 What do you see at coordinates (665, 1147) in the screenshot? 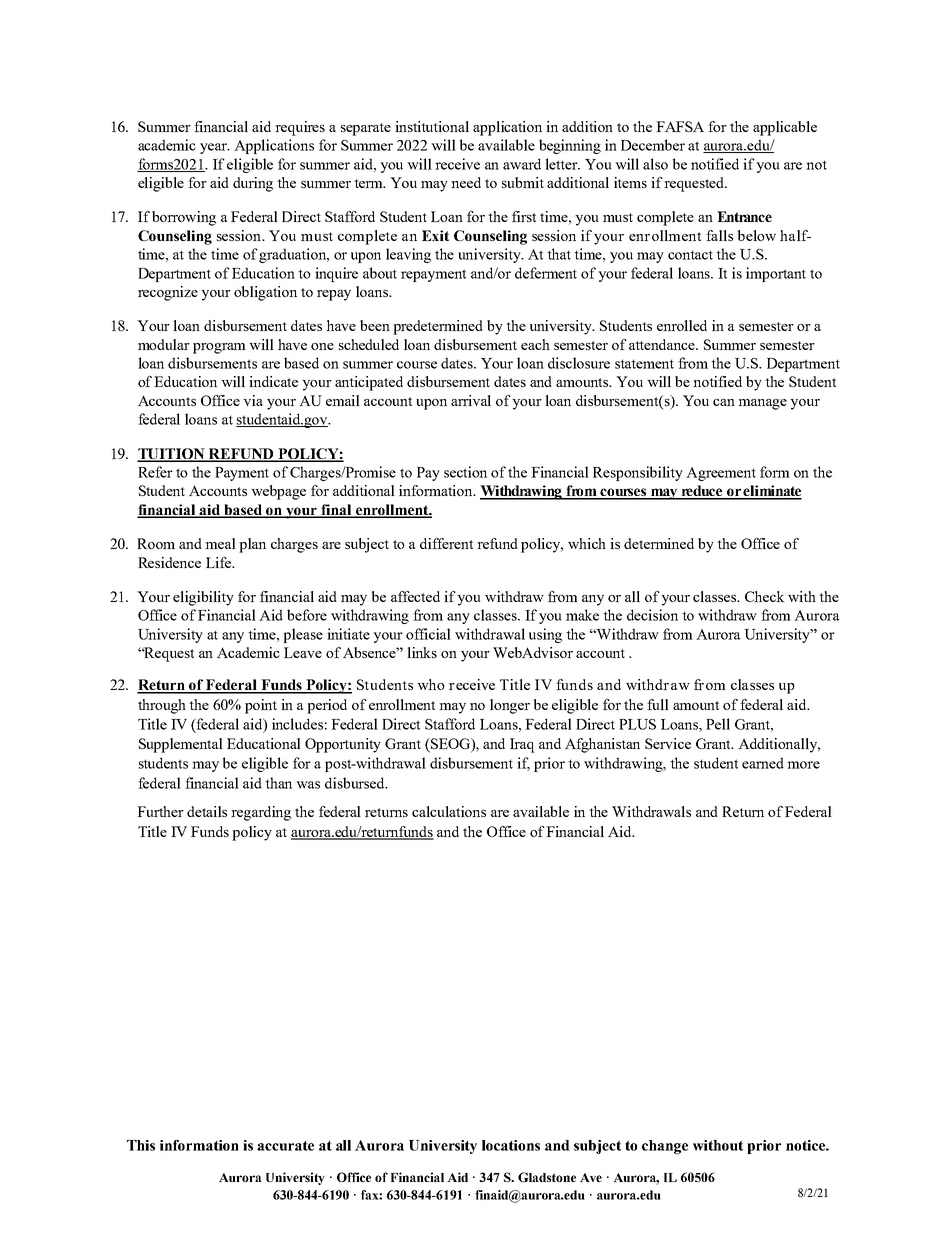
I see `change` at bounding box center [665, 1147].
